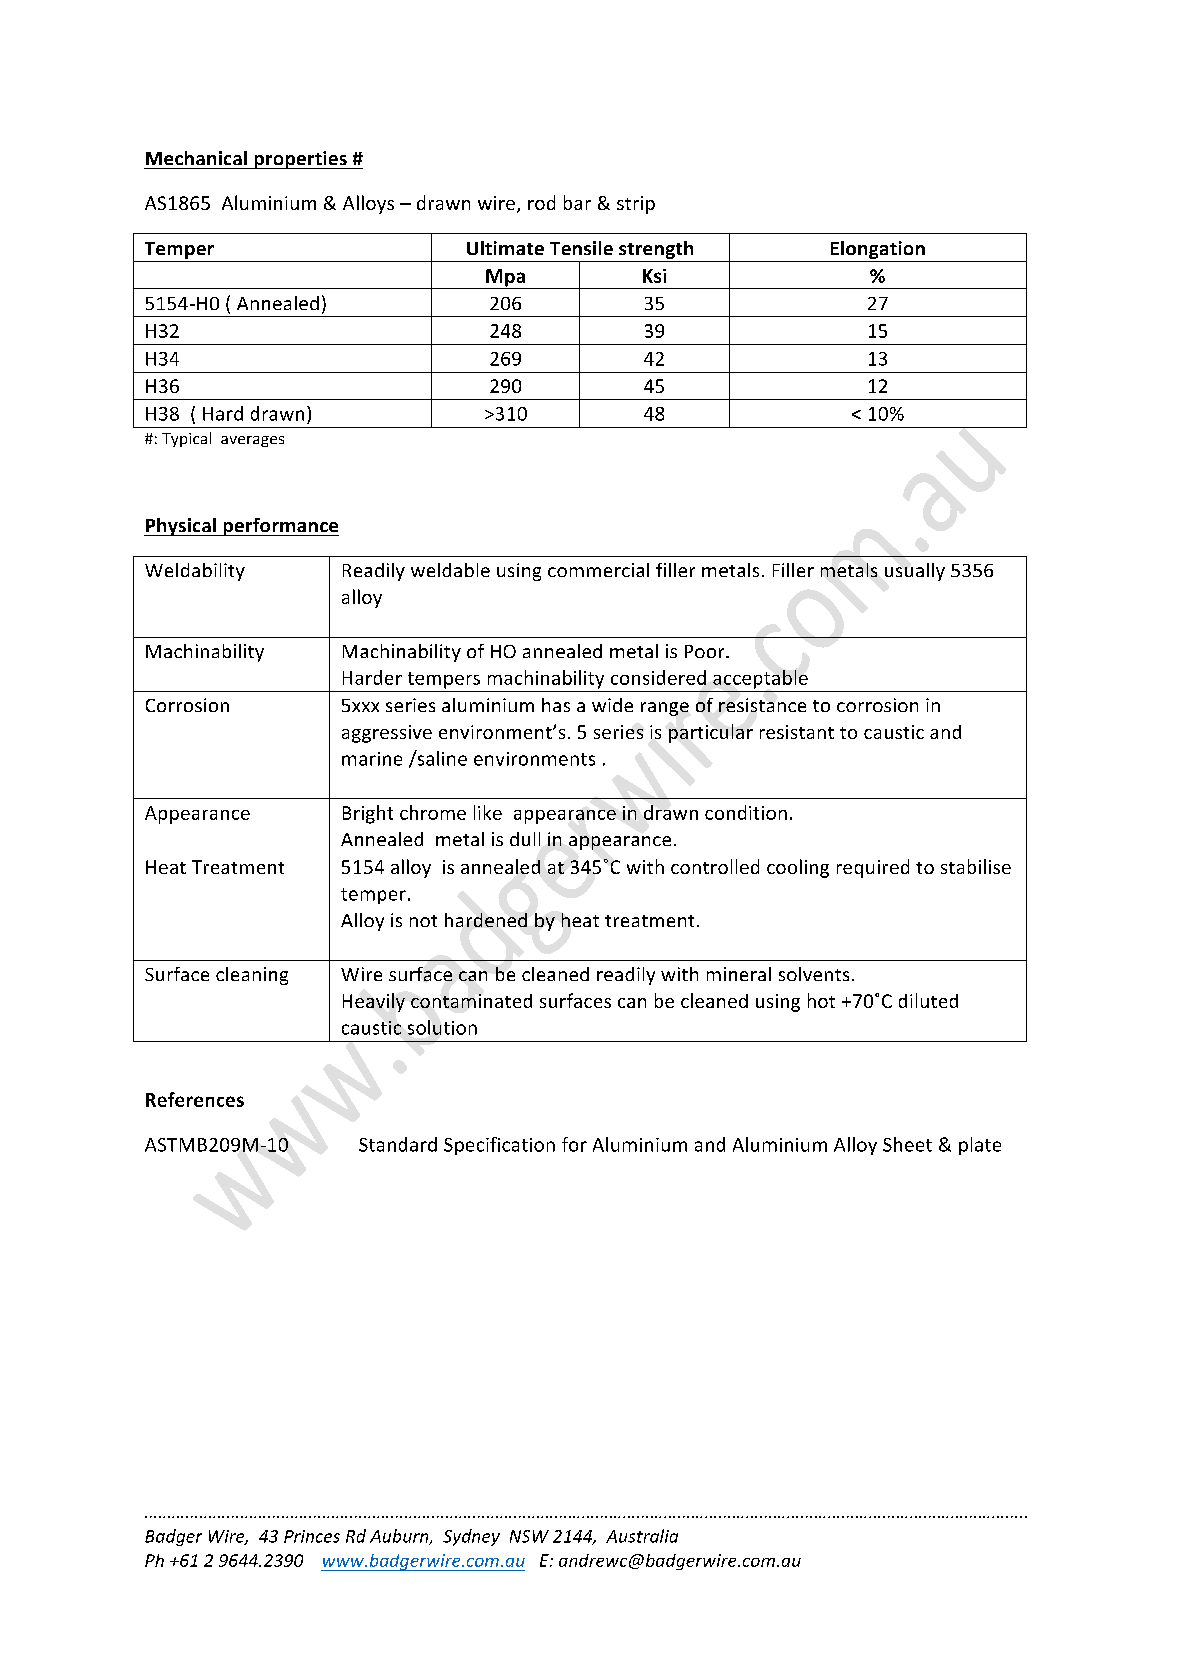 This document has height=1667, width=1179. Describe the element at coordinates (280, 527) in the document. I see `performance` at that location.
